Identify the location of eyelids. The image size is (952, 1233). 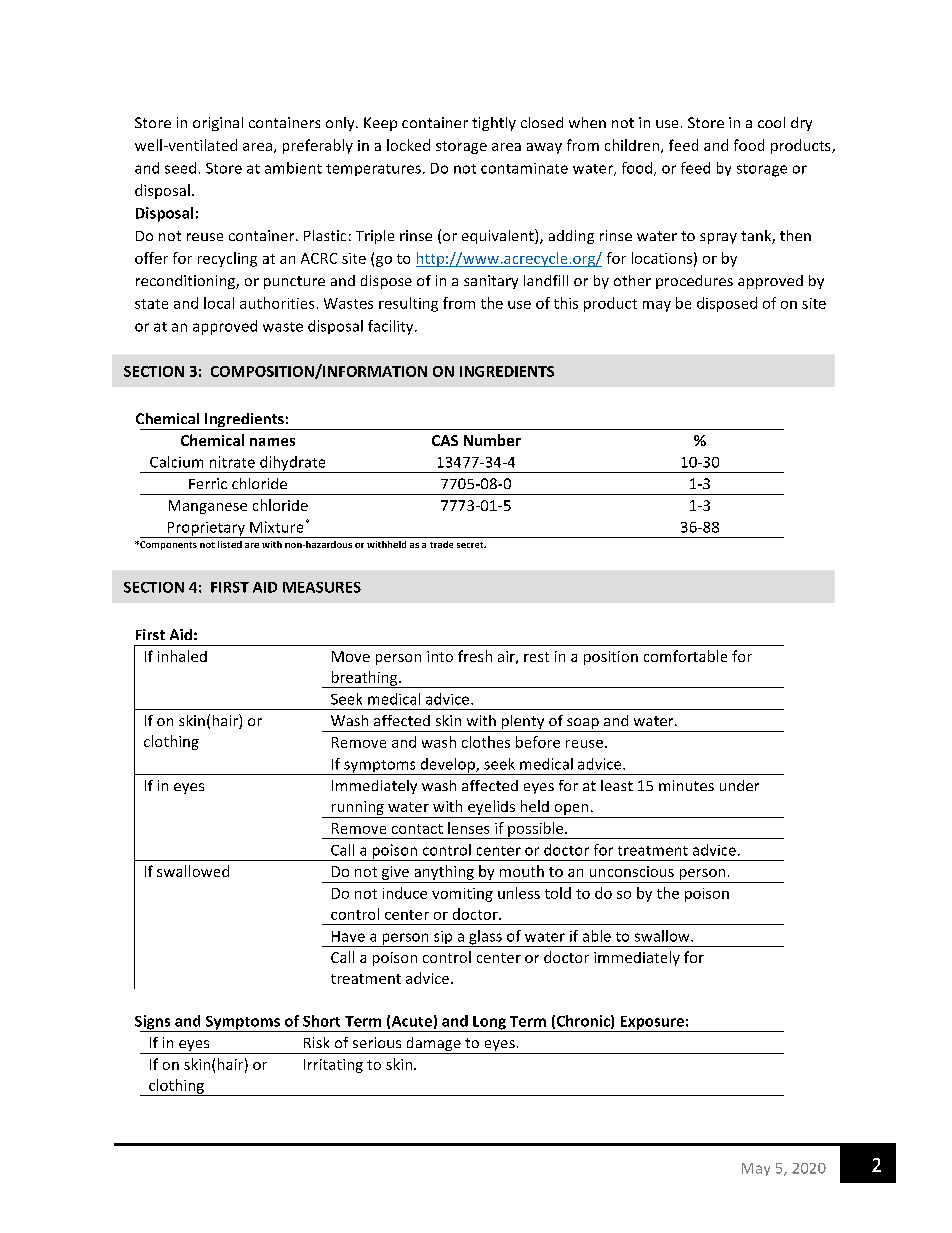
(491, 809).
